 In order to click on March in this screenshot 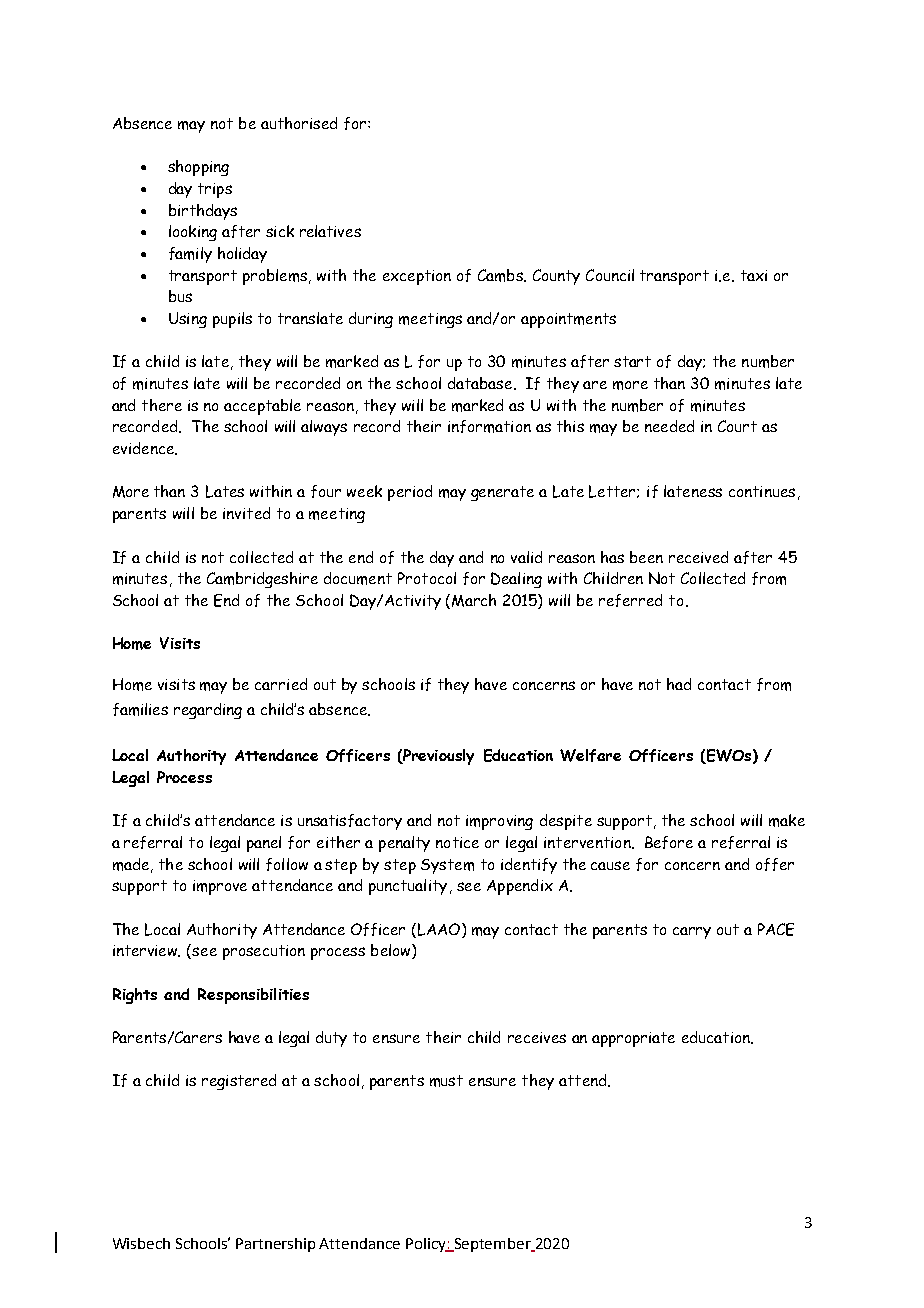, I will do `click(474, 600)`.
